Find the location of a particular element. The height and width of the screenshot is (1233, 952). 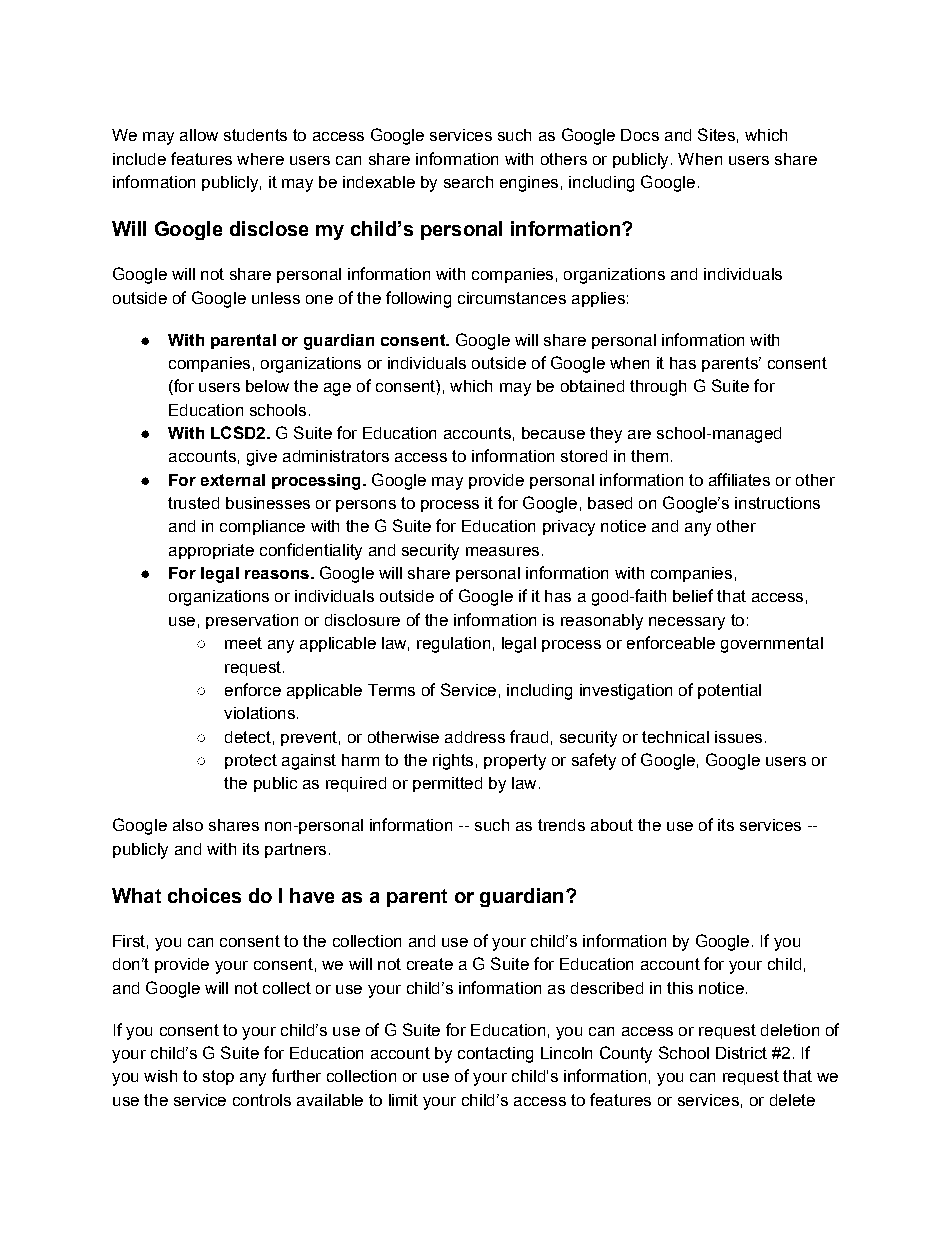

affiliates is located at coordinates (739, 479).
